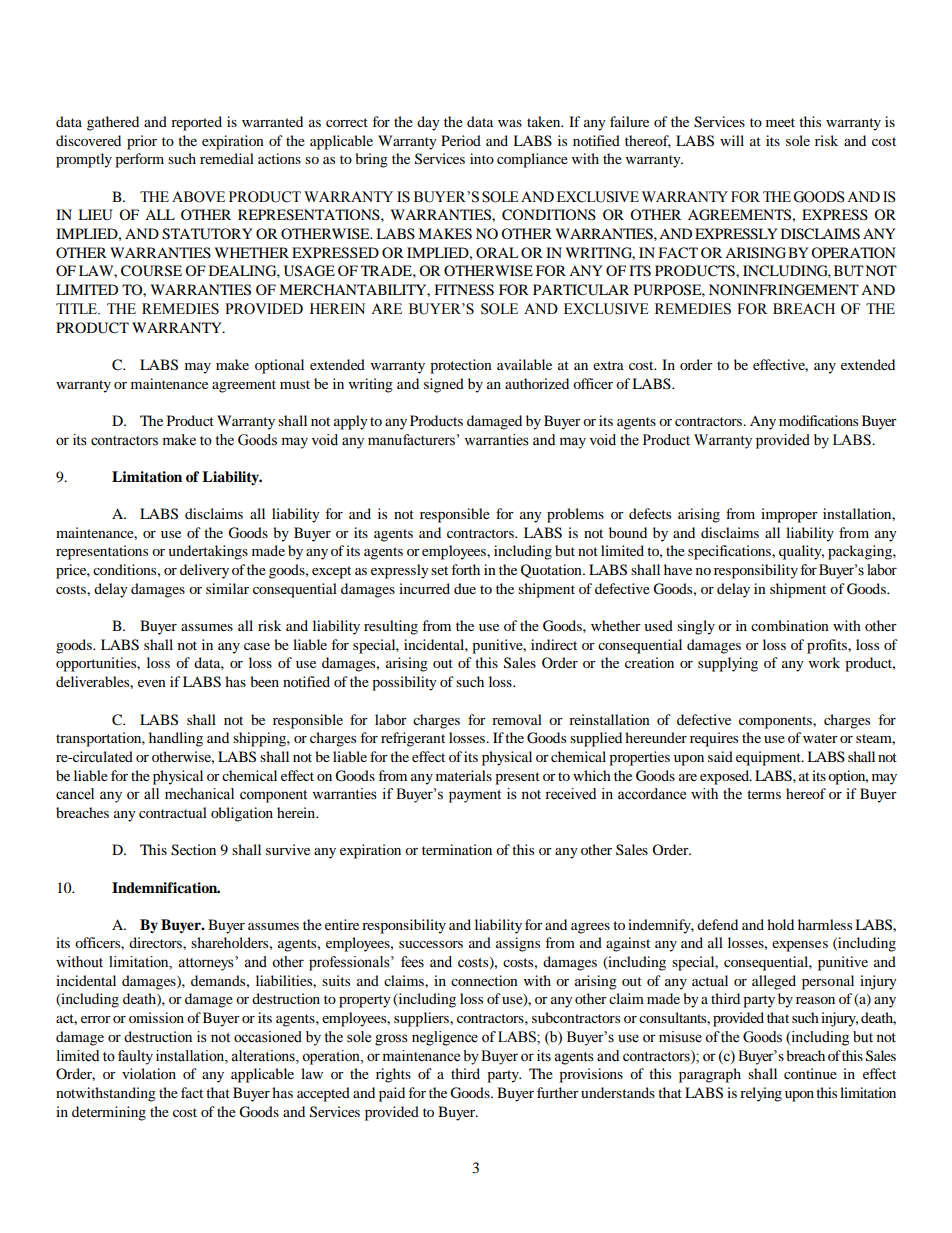 This screenshot has height=1233, width=952. Describe the element at coordinates (149, 1073) in the screenshot. I see `violation` at that location.
